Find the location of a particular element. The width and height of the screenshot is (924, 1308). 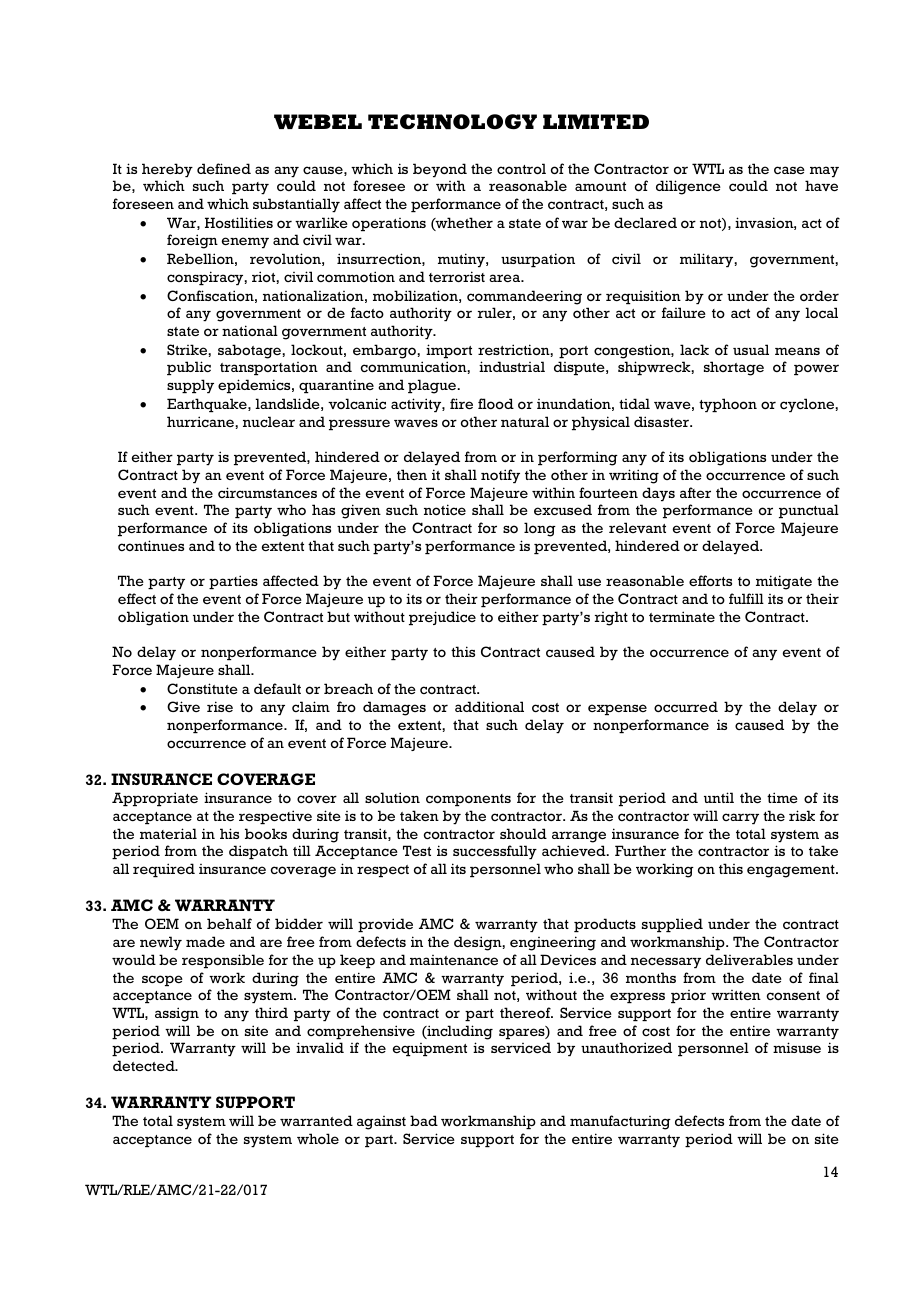

defined is located at coordinates (224, 168).
